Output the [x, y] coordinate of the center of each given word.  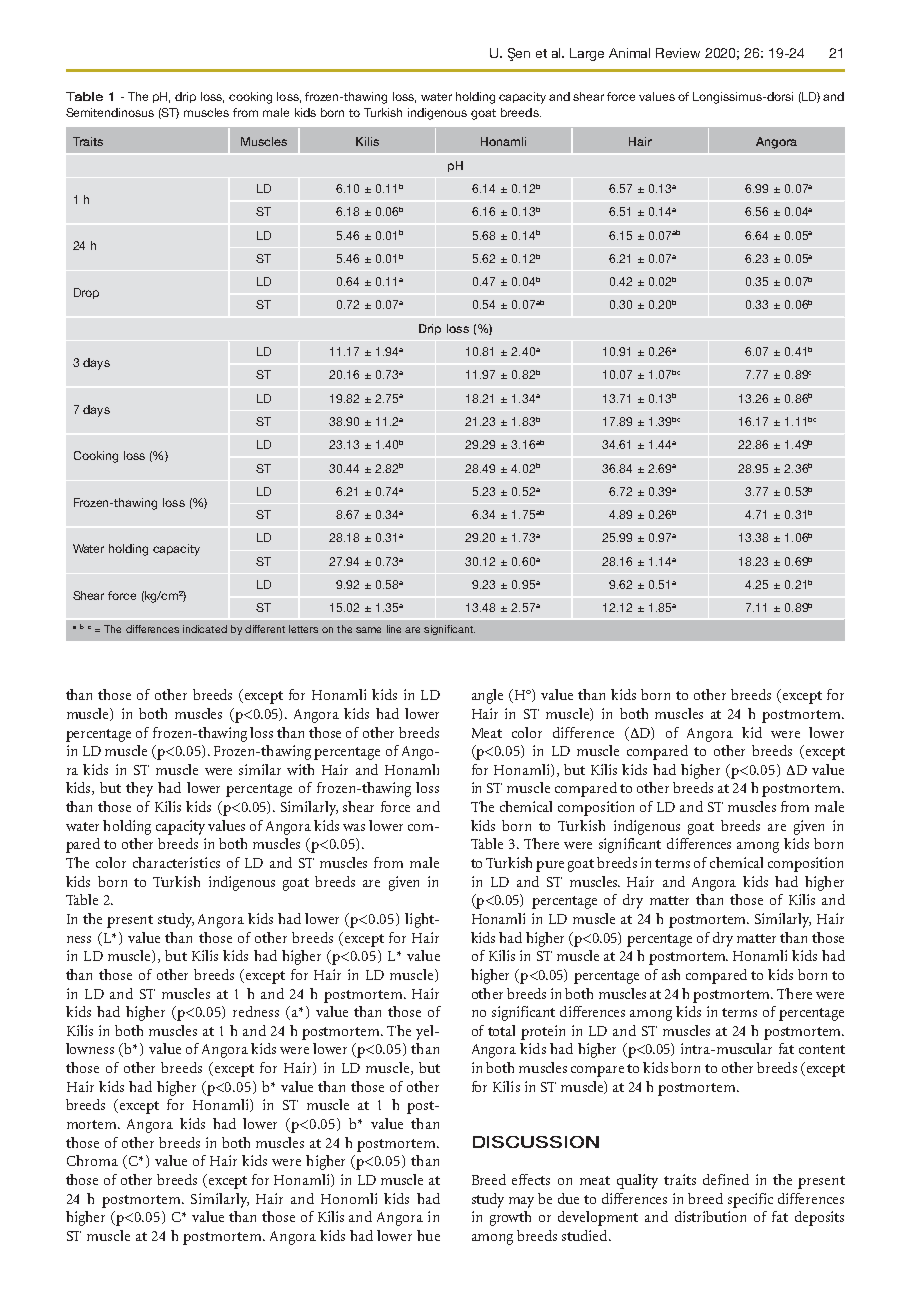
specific [750, 1200]
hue [428, 1235]
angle [487, 696]
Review [678, 53]
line [394, 629]
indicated [205, 629]
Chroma [92, 1160]
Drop [86, 293]
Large [587, 54]
